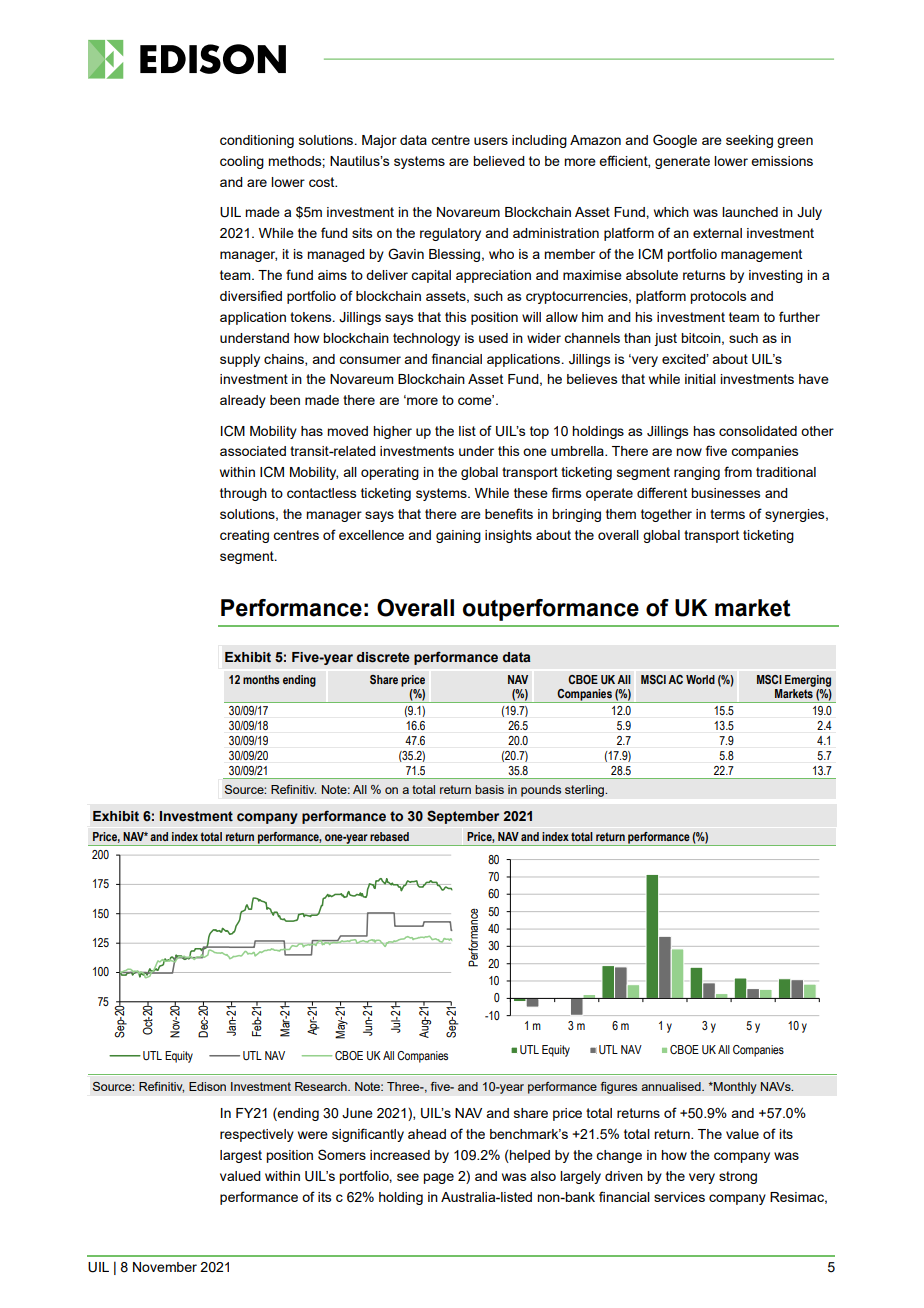  Describe the element at coordinates (489, 789) in the document. I see `basis` at that location.
